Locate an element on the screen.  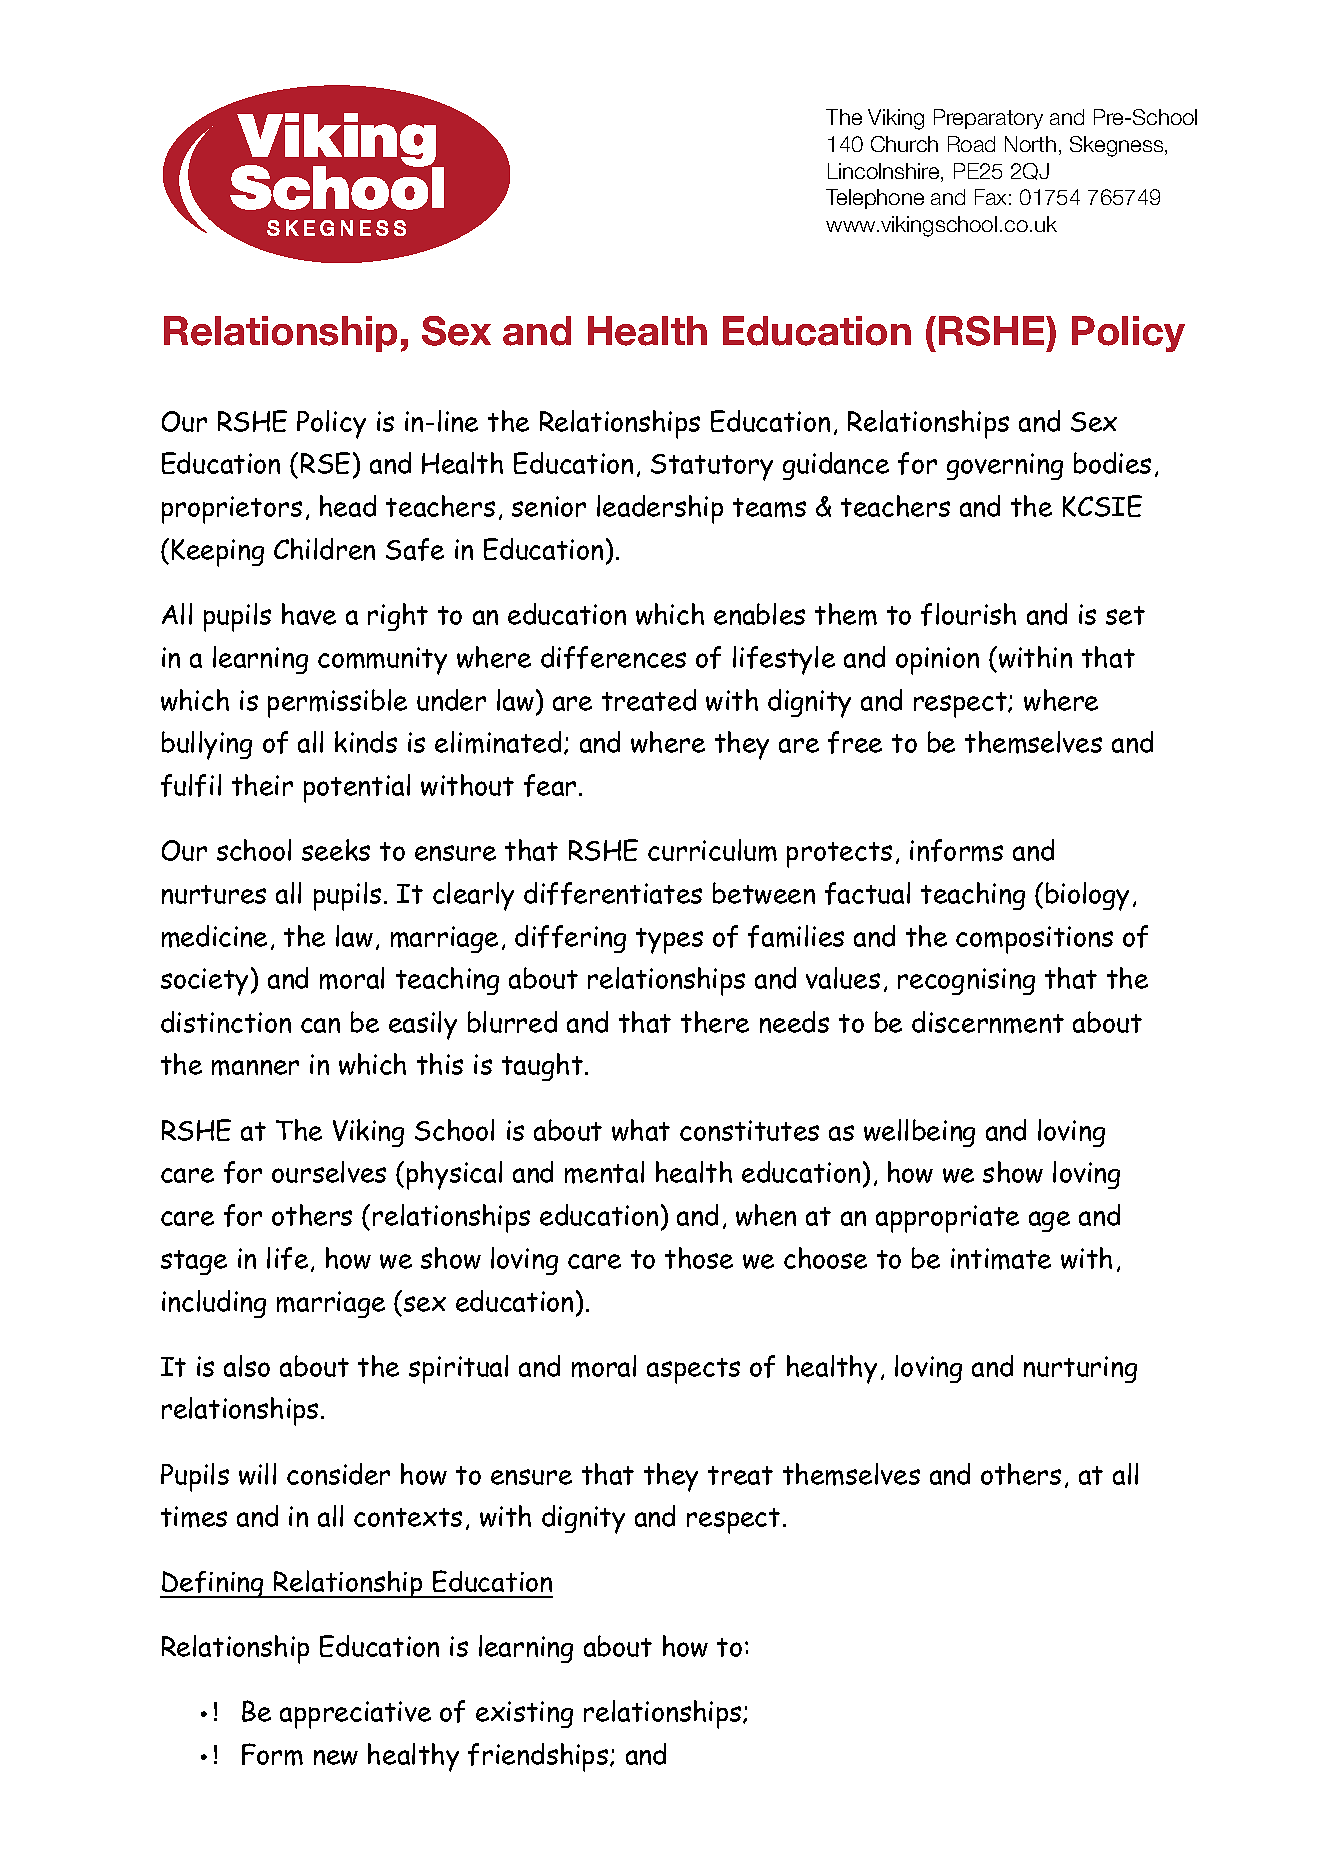
discernment is located at coordinates (988, 1022).
